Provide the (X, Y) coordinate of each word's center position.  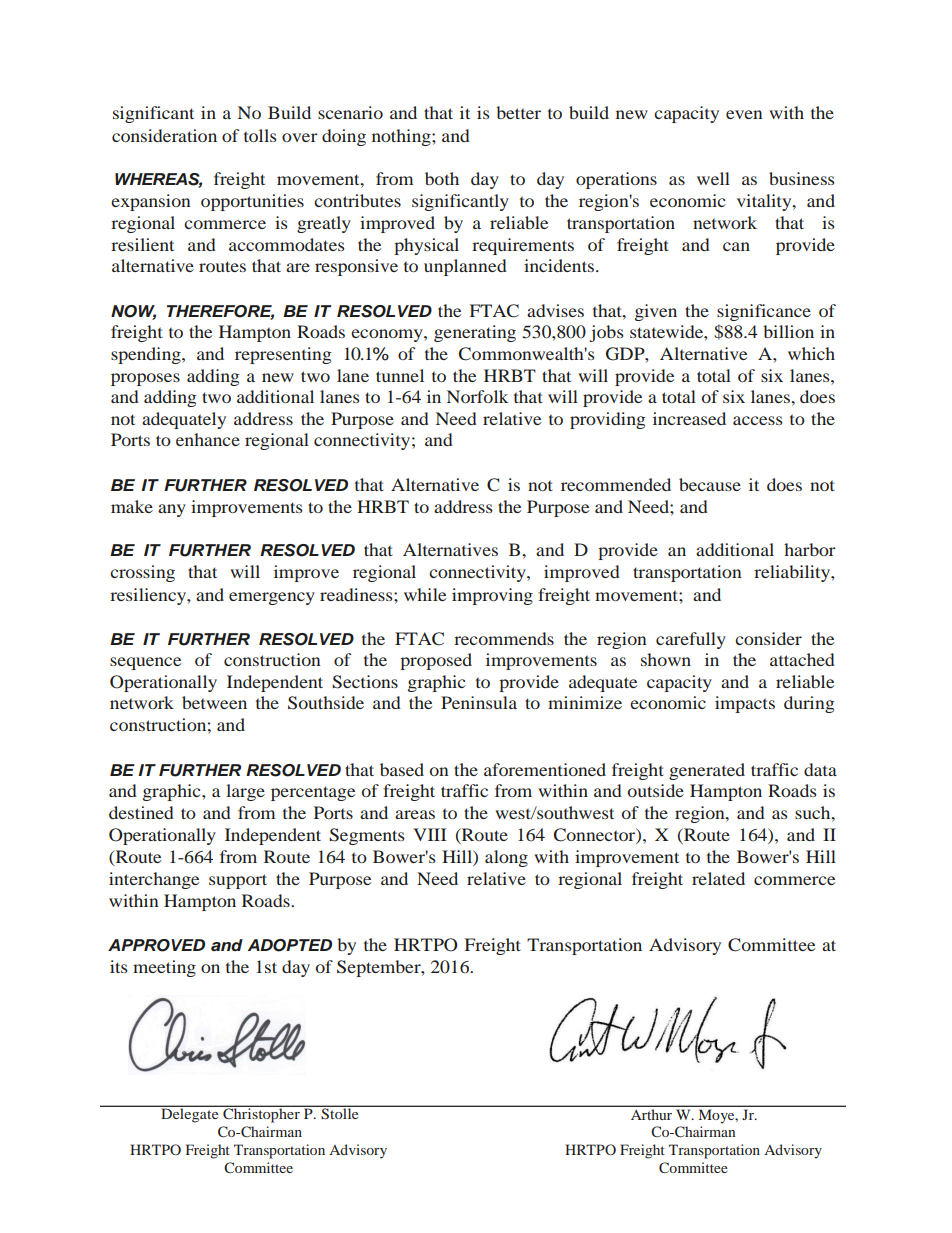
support (238, 881)
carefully (691, 640)
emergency (272, 598)
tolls (260, 135)
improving (492, 596)
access (757, 420)
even (744, 114)
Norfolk (478, 396)
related (718, 878)
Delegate (190, 1114)
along (506, 858)
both (442, 178)
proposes (145, 379)
